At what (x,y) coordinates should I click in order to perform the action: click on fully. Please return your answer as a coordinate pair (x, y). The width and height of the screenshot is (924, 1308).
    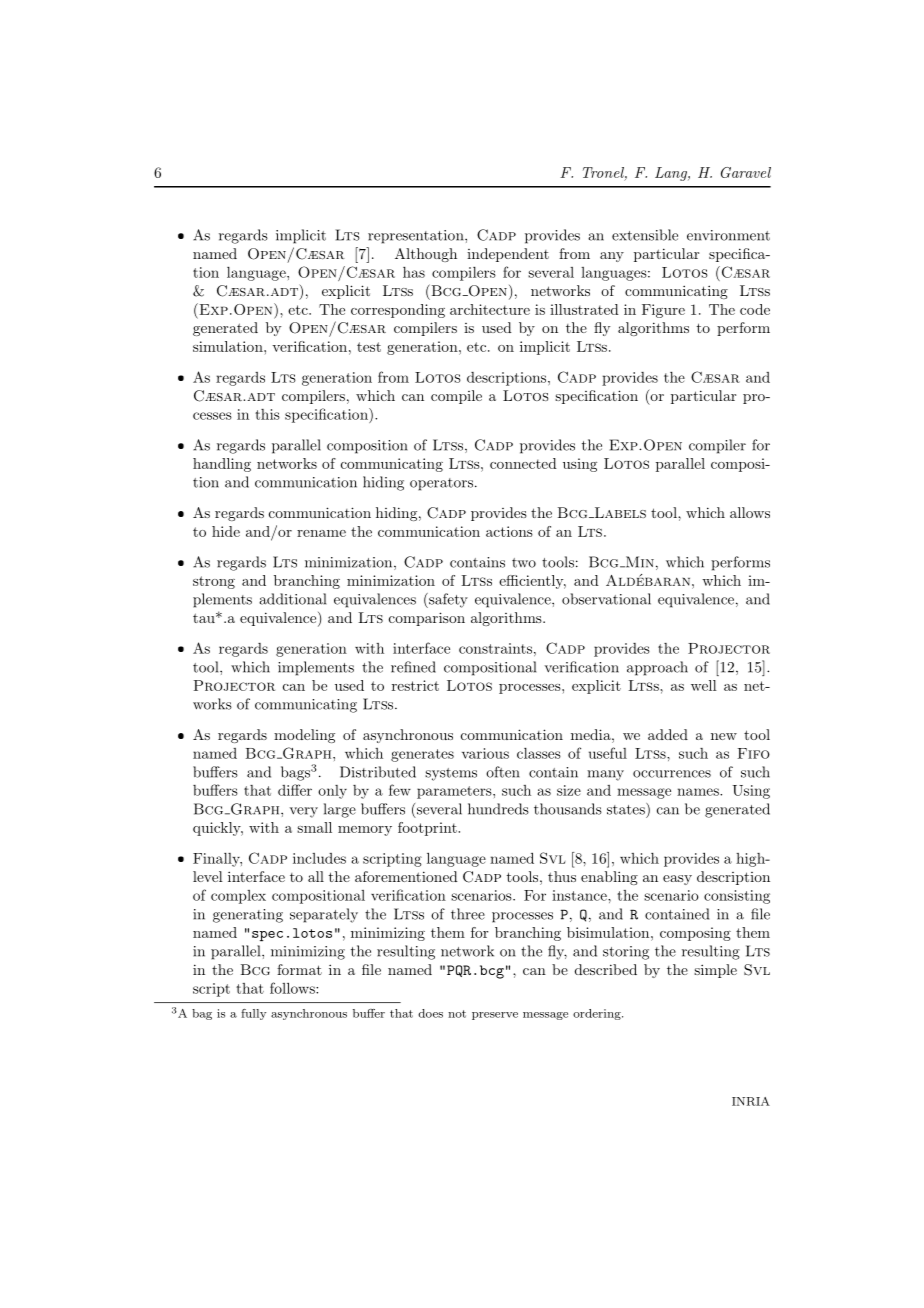
    Looking at the image, I should click on (253, 1014).
